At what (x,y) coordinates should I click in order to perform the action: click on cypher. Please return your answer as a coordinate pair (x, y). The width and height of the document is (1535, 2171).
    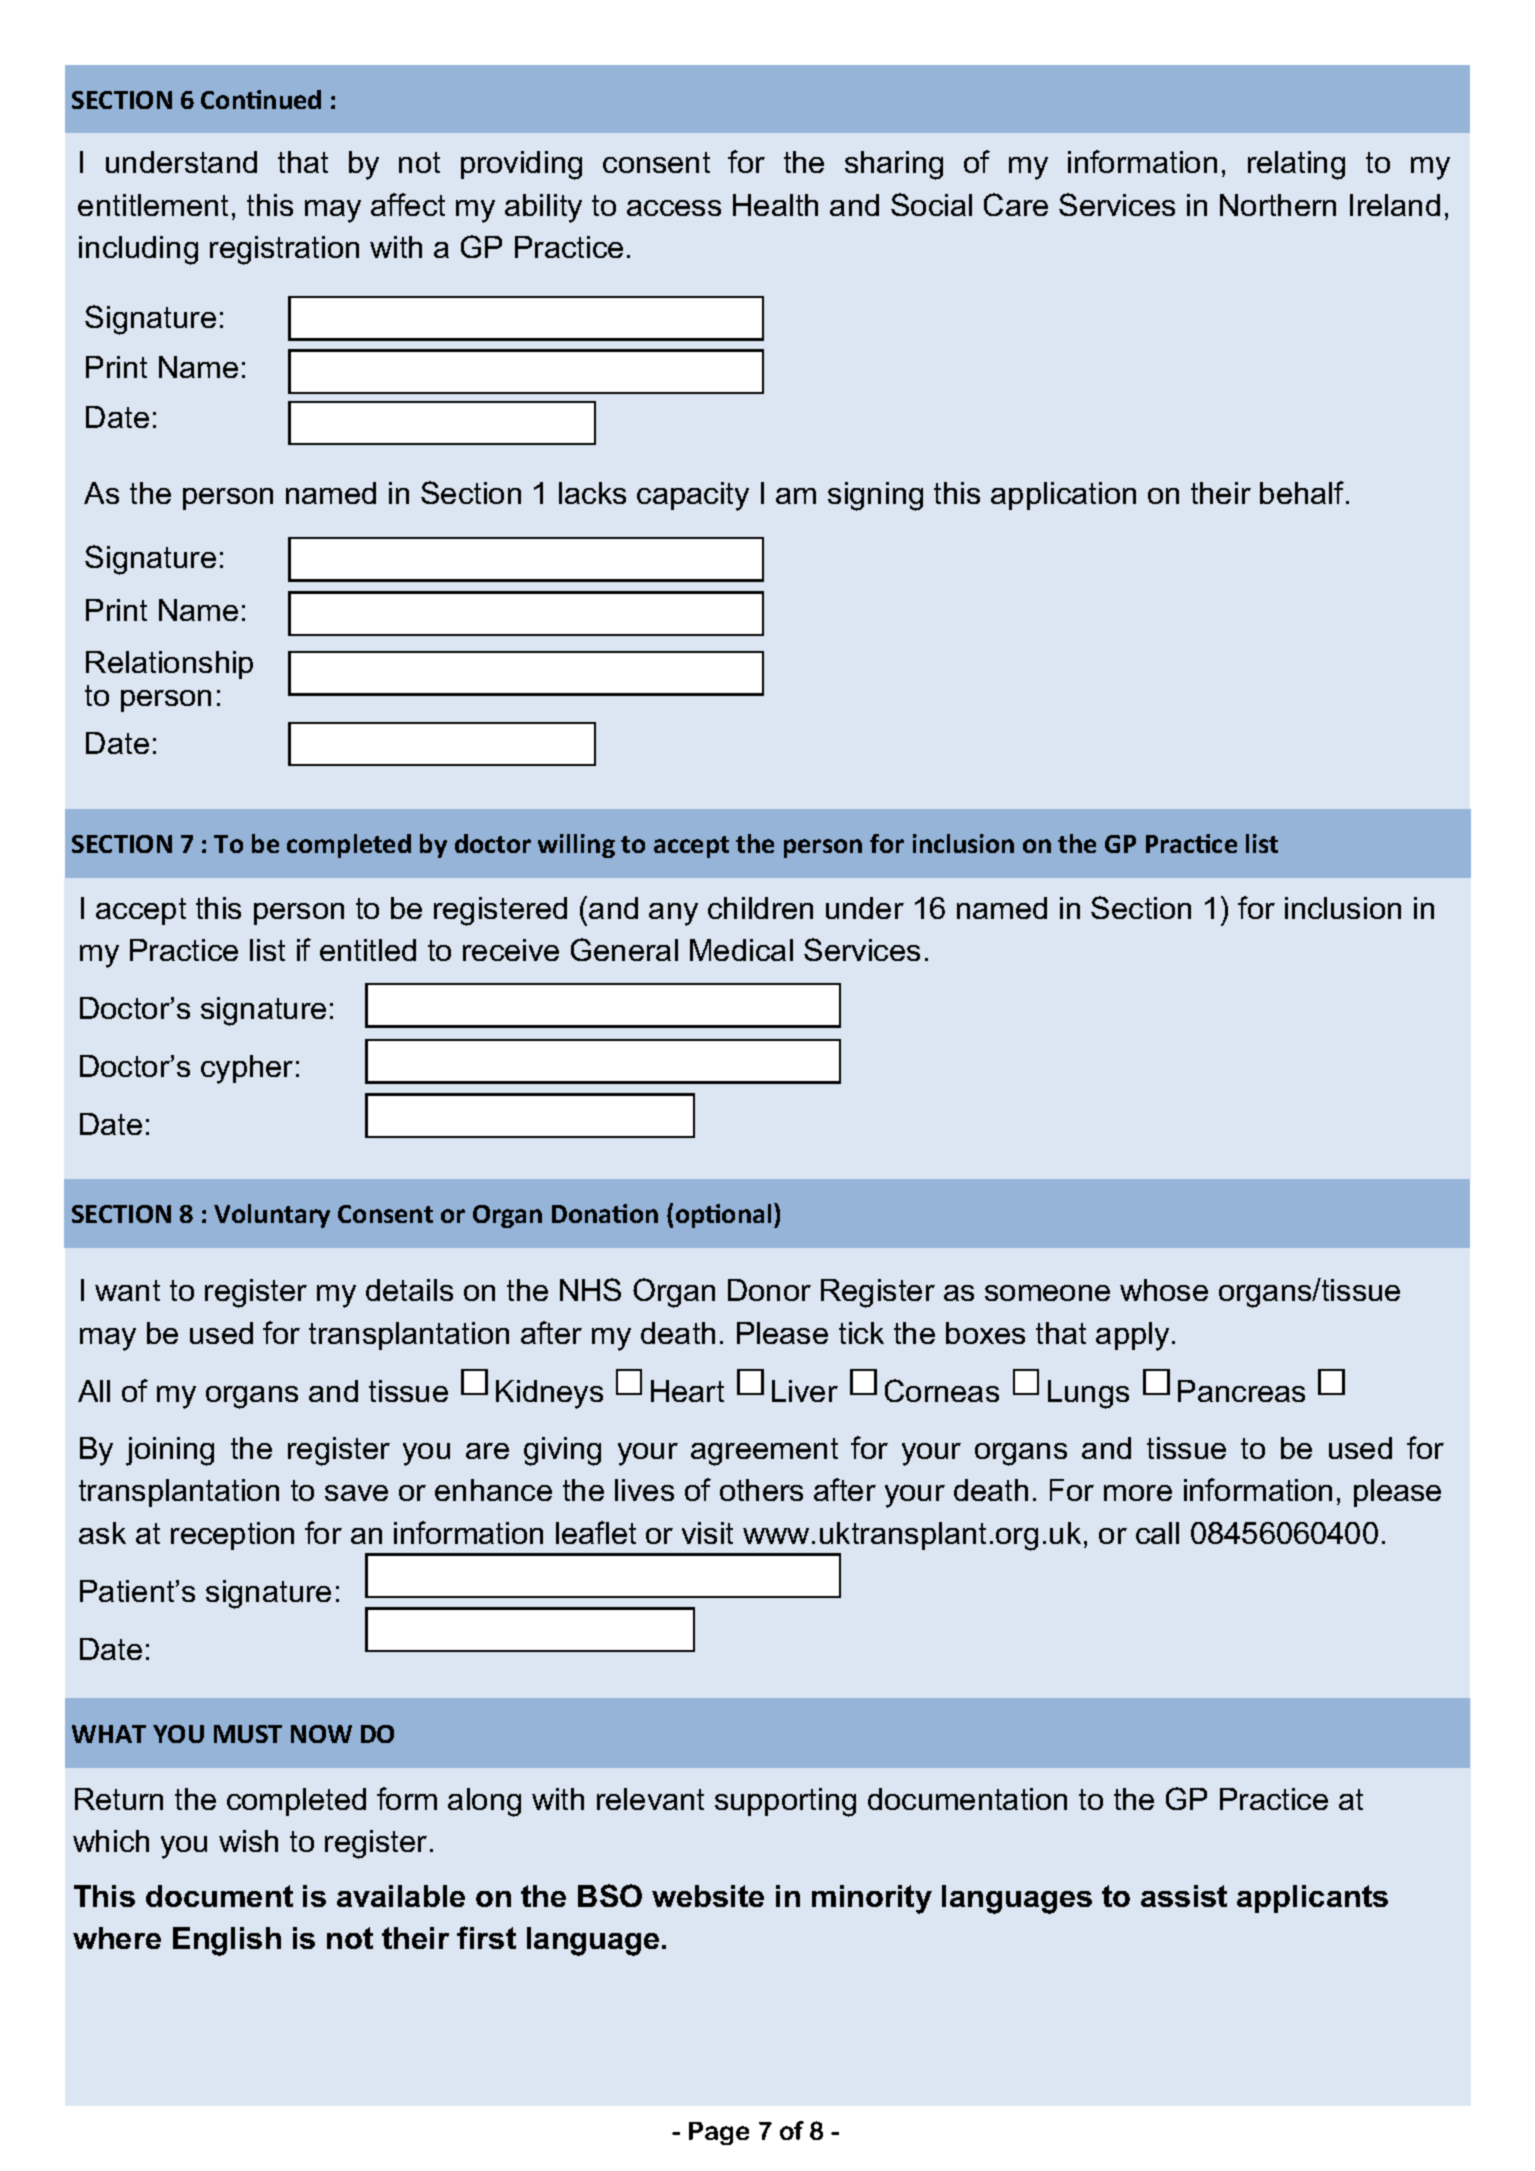
    Looking at the image, I should click on (247, 1069).
